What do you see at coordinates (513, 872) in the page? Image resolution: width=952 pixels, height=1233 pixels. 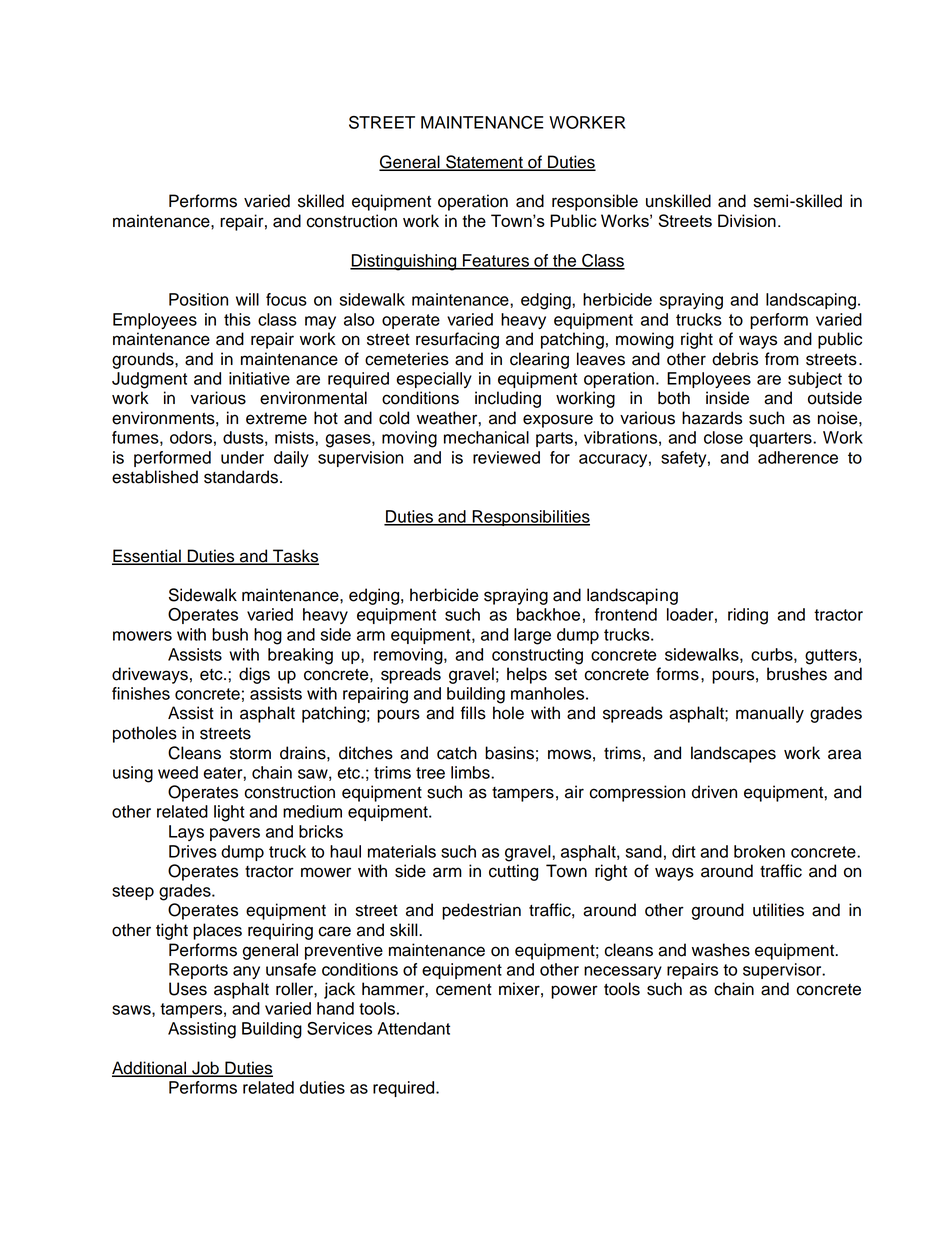 I see `cutting` at bounding box center [513, 872].
